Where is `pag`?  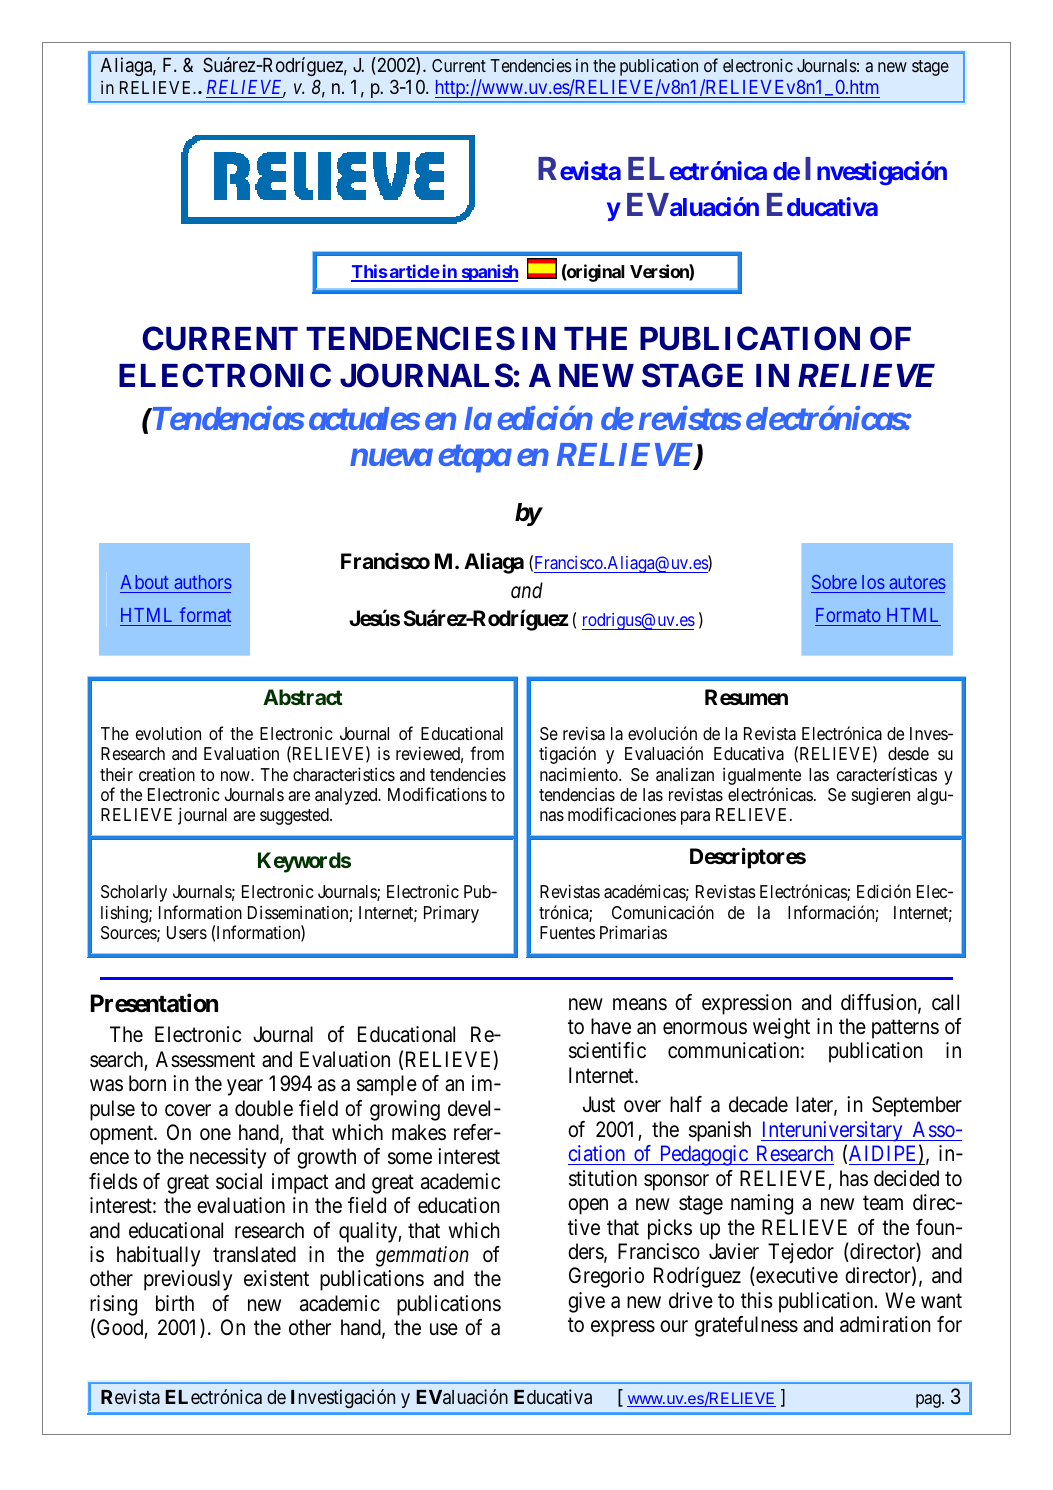 pag is located at coordinates (929, 1401).
